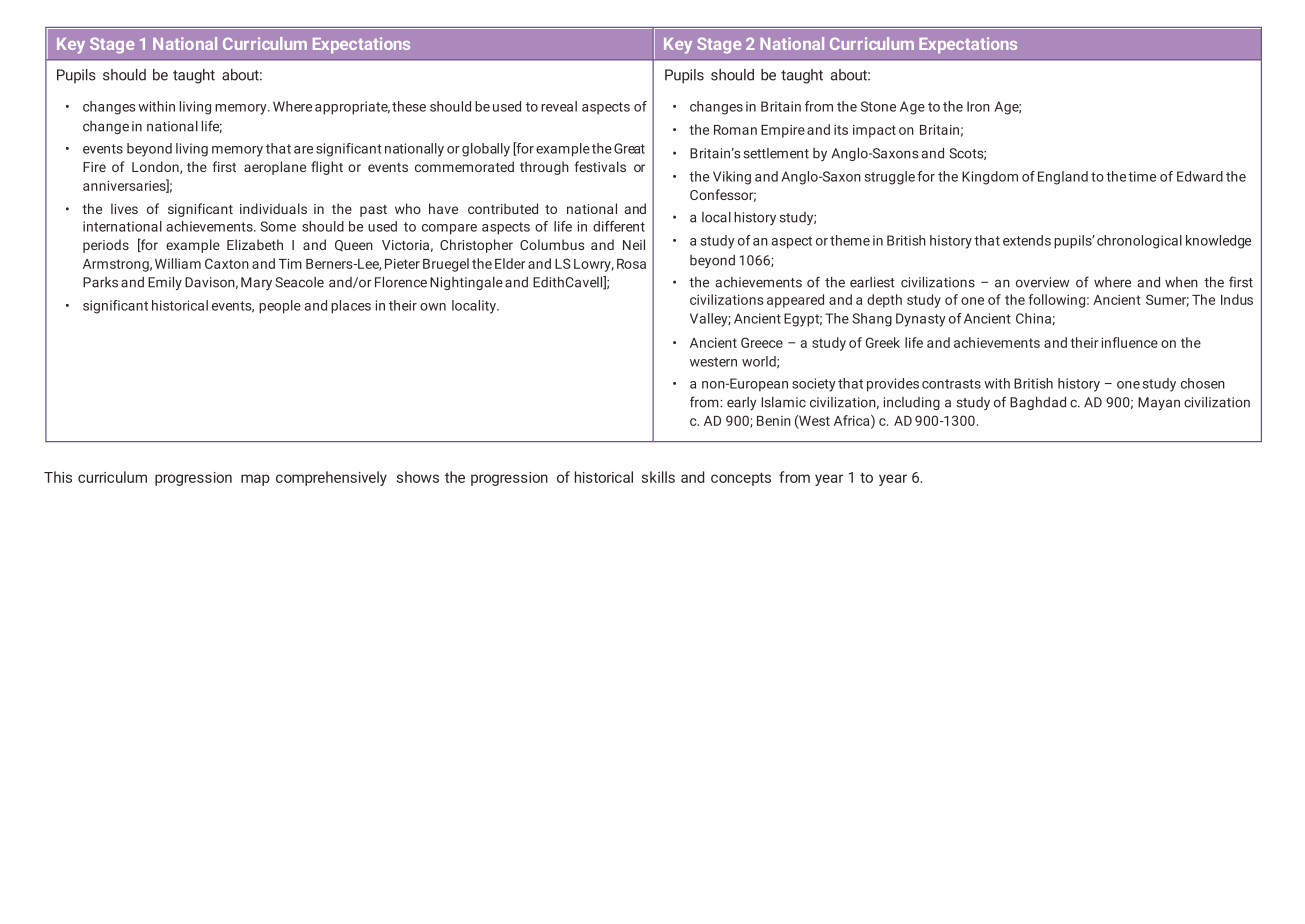  What do you see at coordinates (658, 477) in the image?
I see `skills` at bounding box center [658, 477].
